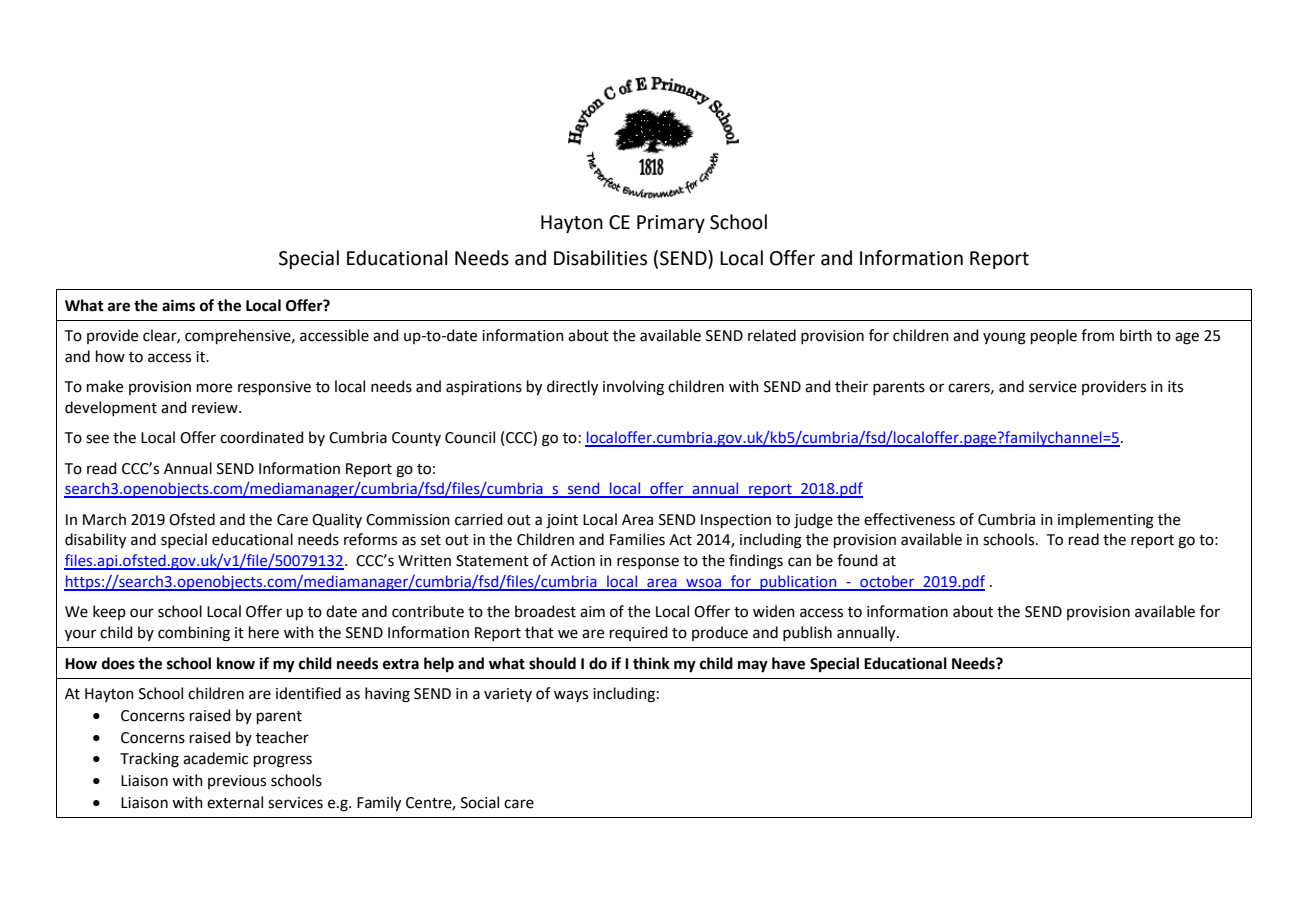 This screenshot has height=924, width=1308. I want to click on its, so click(1175, 387).
